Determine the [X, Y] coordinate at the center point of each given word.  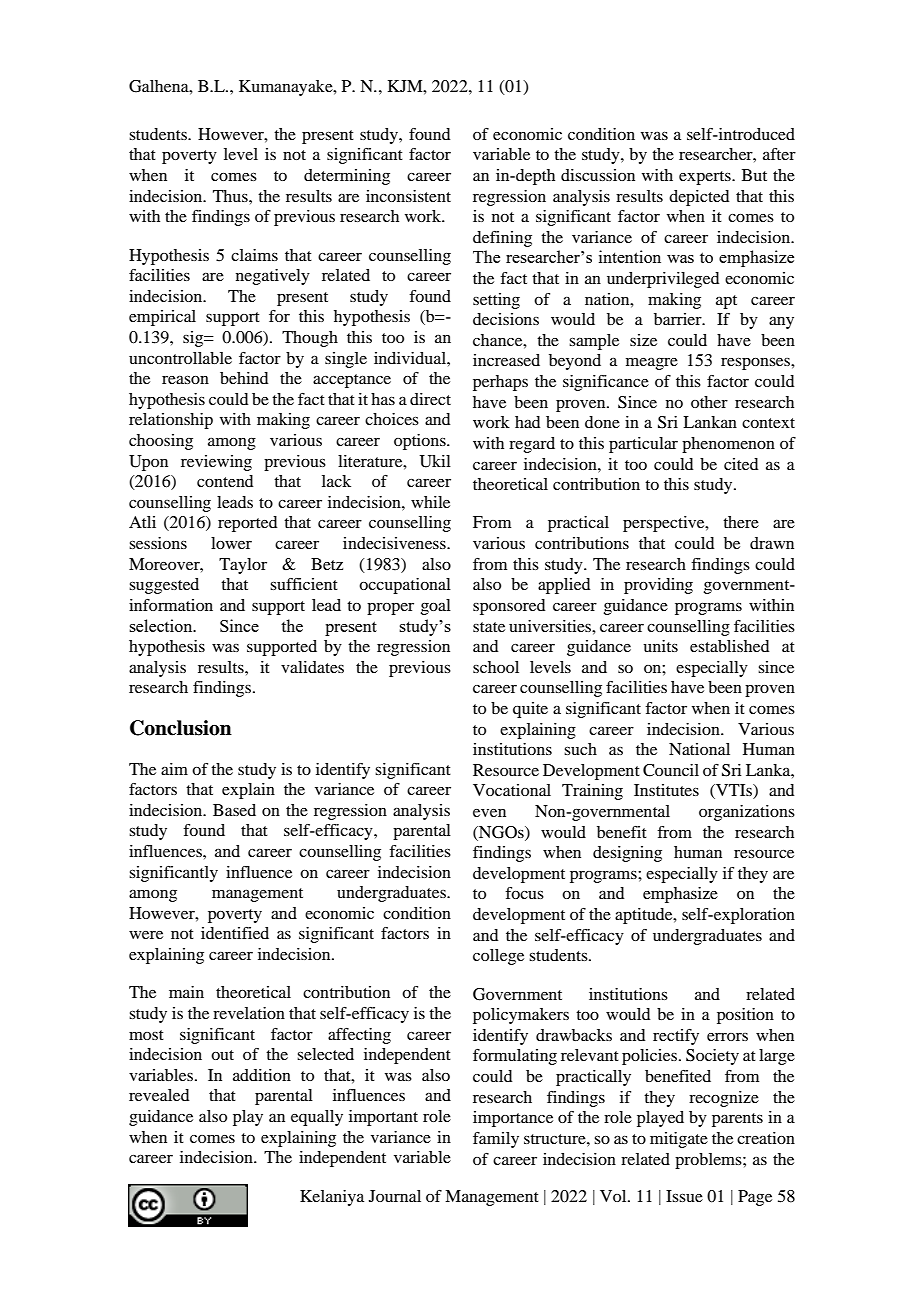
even [489, 813]
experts [706, 178]
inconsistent [408, 196]
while [430, 502]
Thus [231, 196]
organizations [747, 813]
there [741, 522]
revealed [159, 1095]
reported [247, 524]
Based [234, 810]
